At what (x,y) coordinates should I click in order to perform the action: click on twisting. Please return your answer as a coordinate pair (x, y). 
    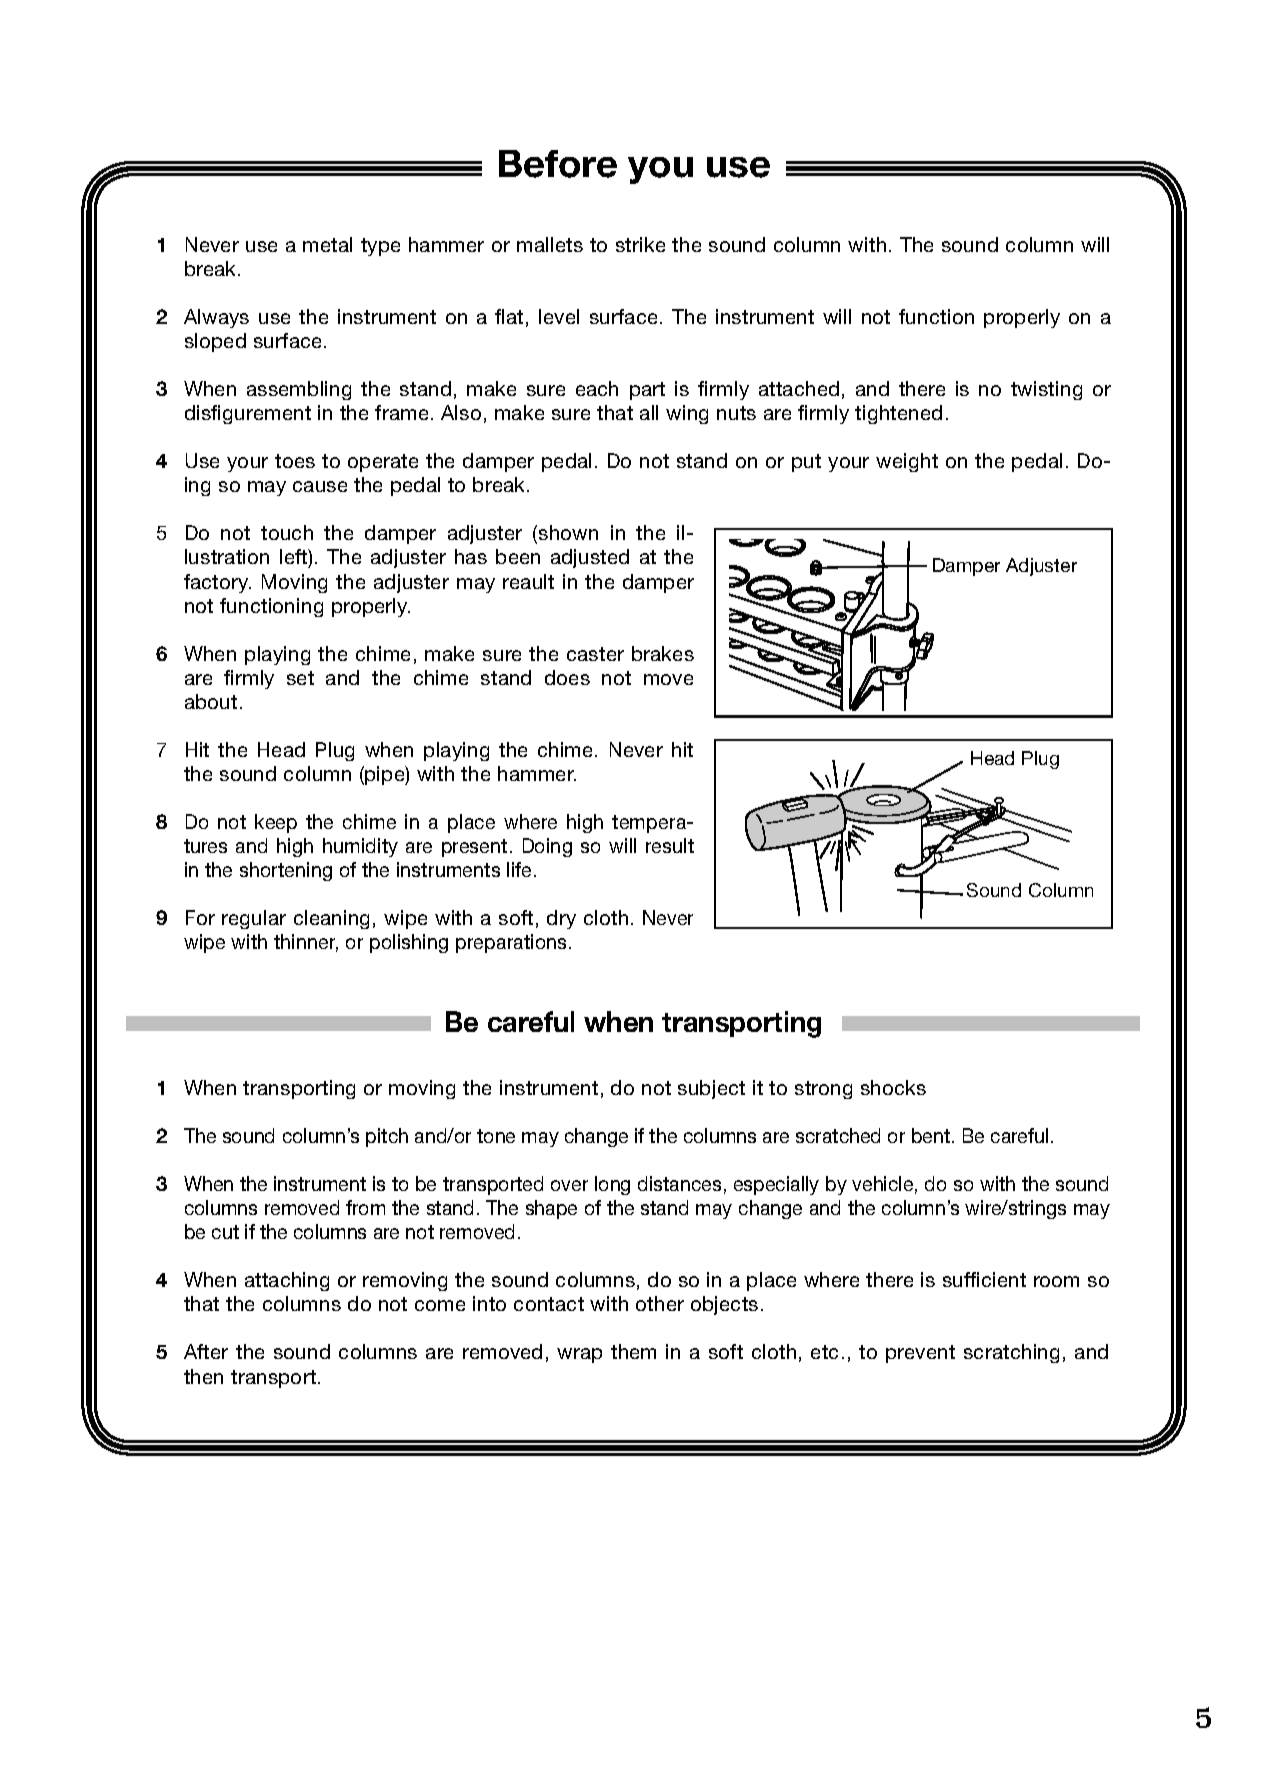
    Looking at the image, I should click on (1046, 390).
